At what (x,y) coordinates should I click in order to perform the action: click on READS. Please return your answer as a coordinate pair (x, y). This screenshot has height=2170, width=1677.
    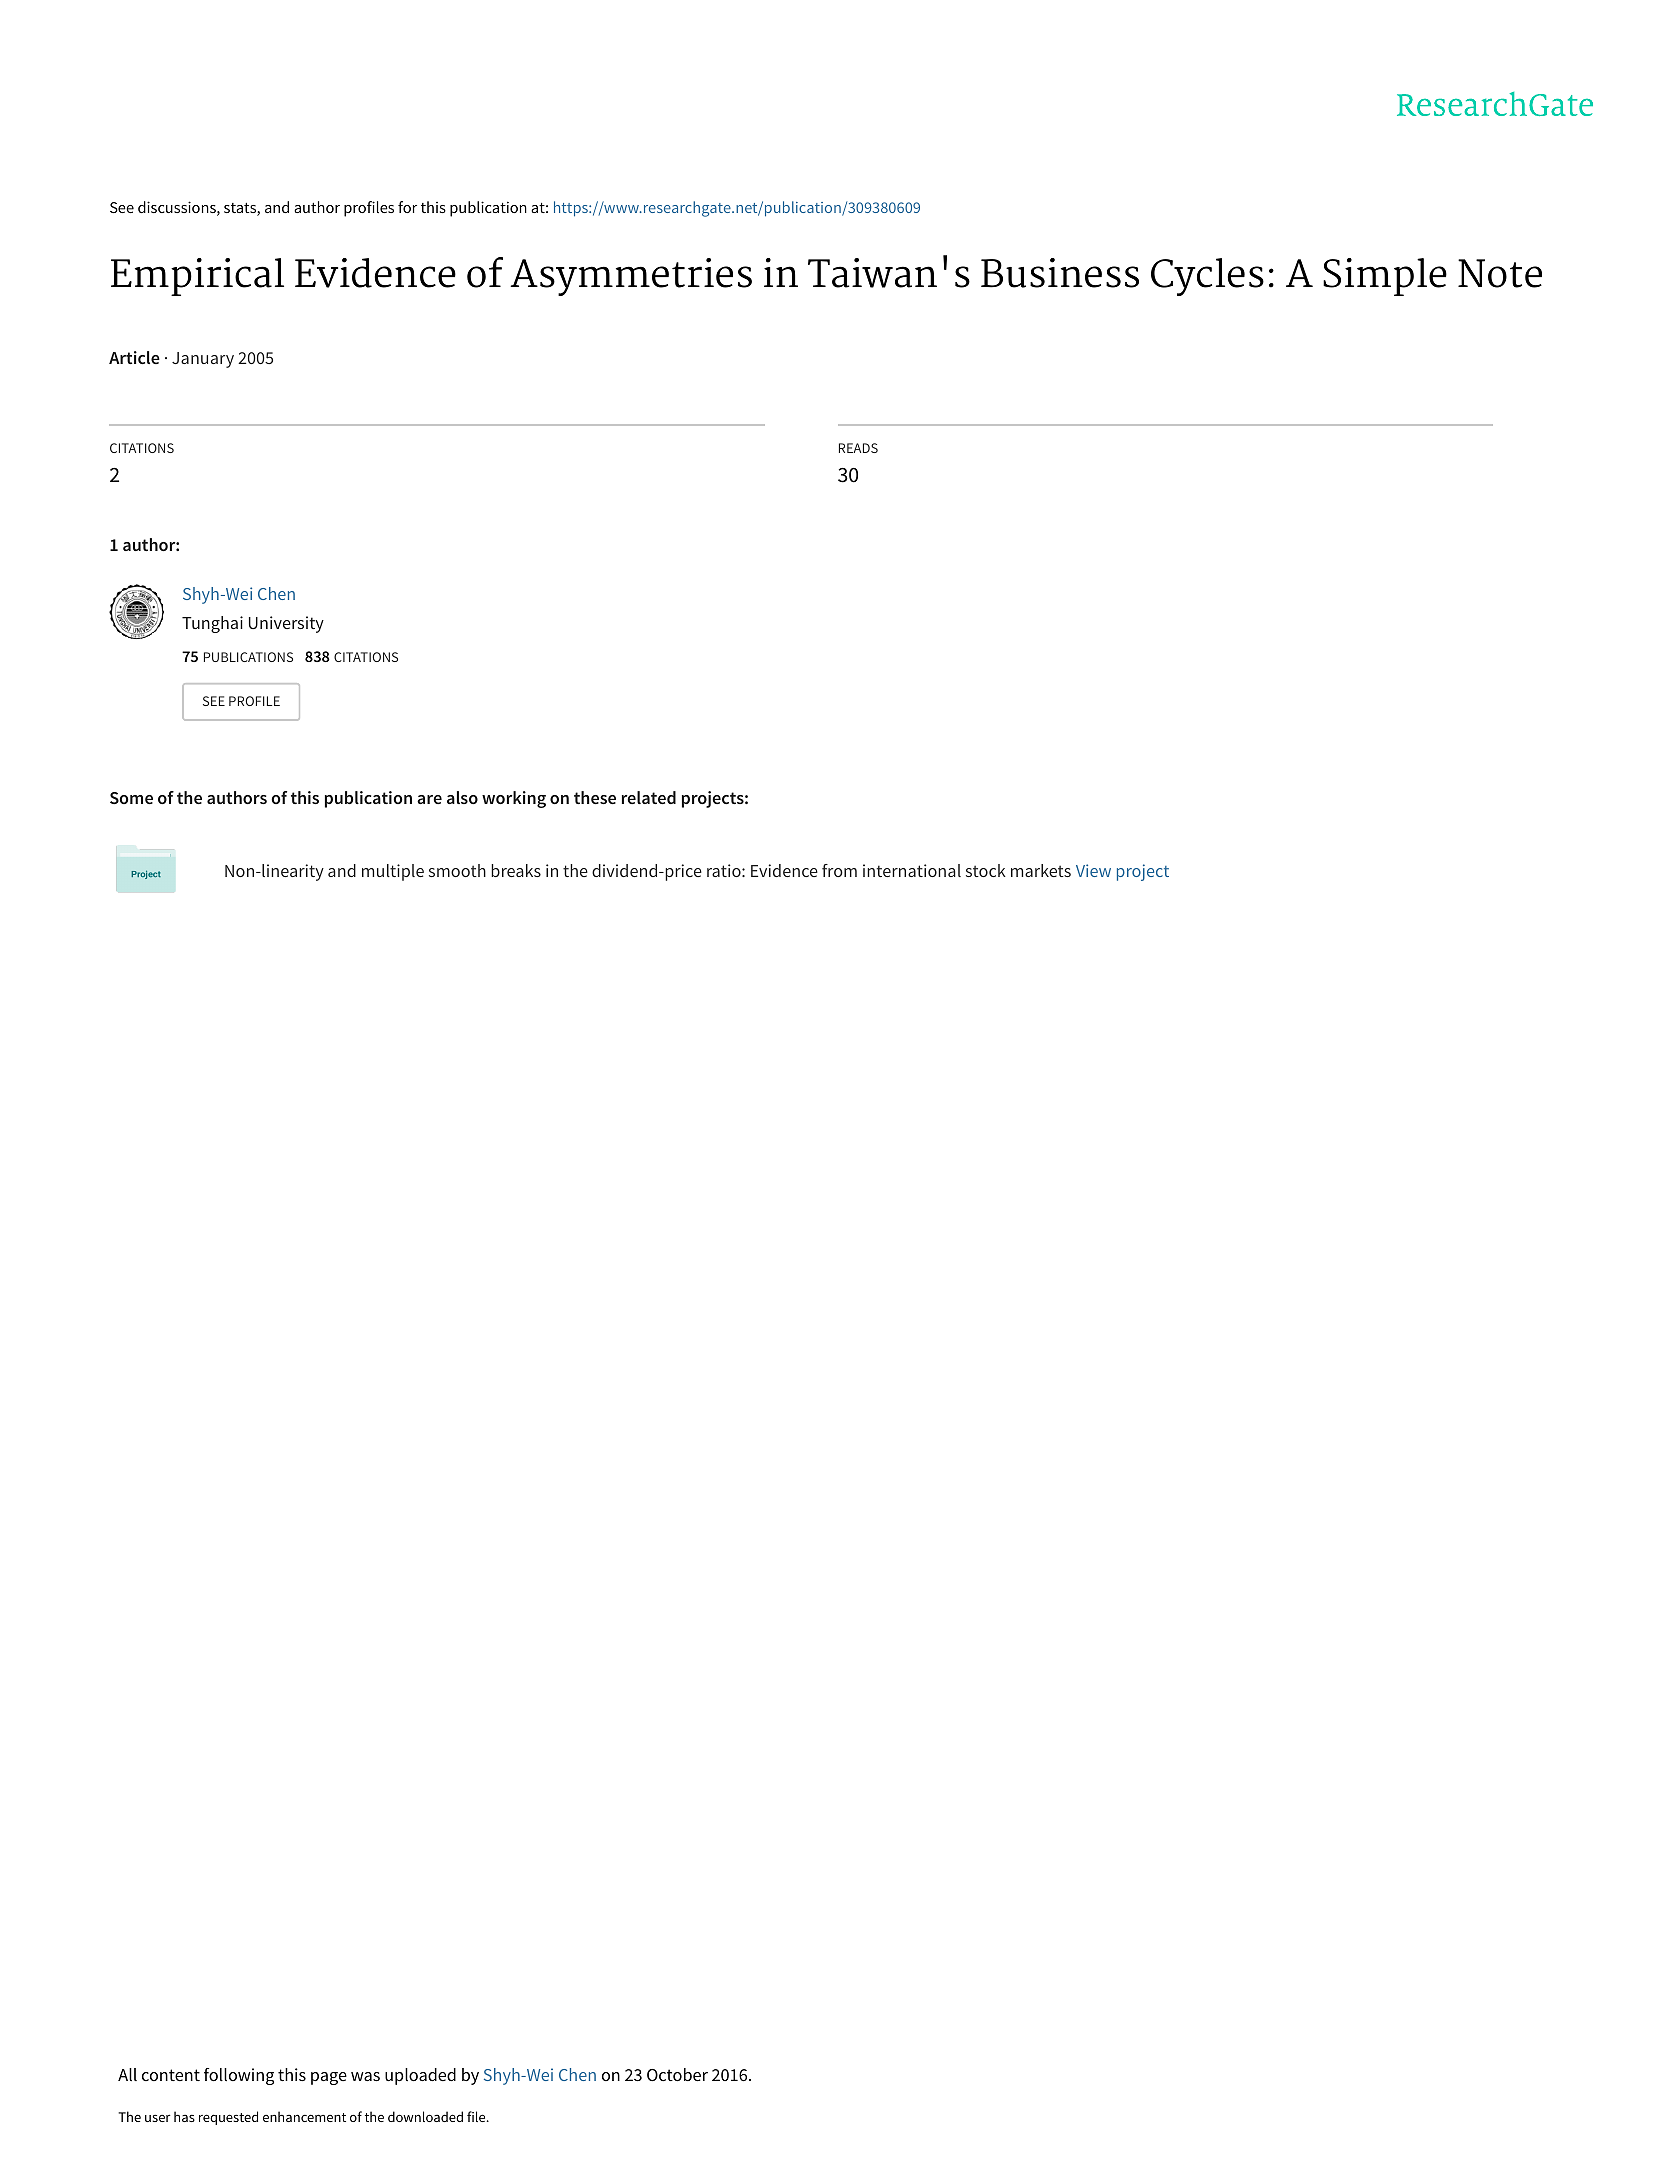
    Looking at the image, I should click on (858, 448).
